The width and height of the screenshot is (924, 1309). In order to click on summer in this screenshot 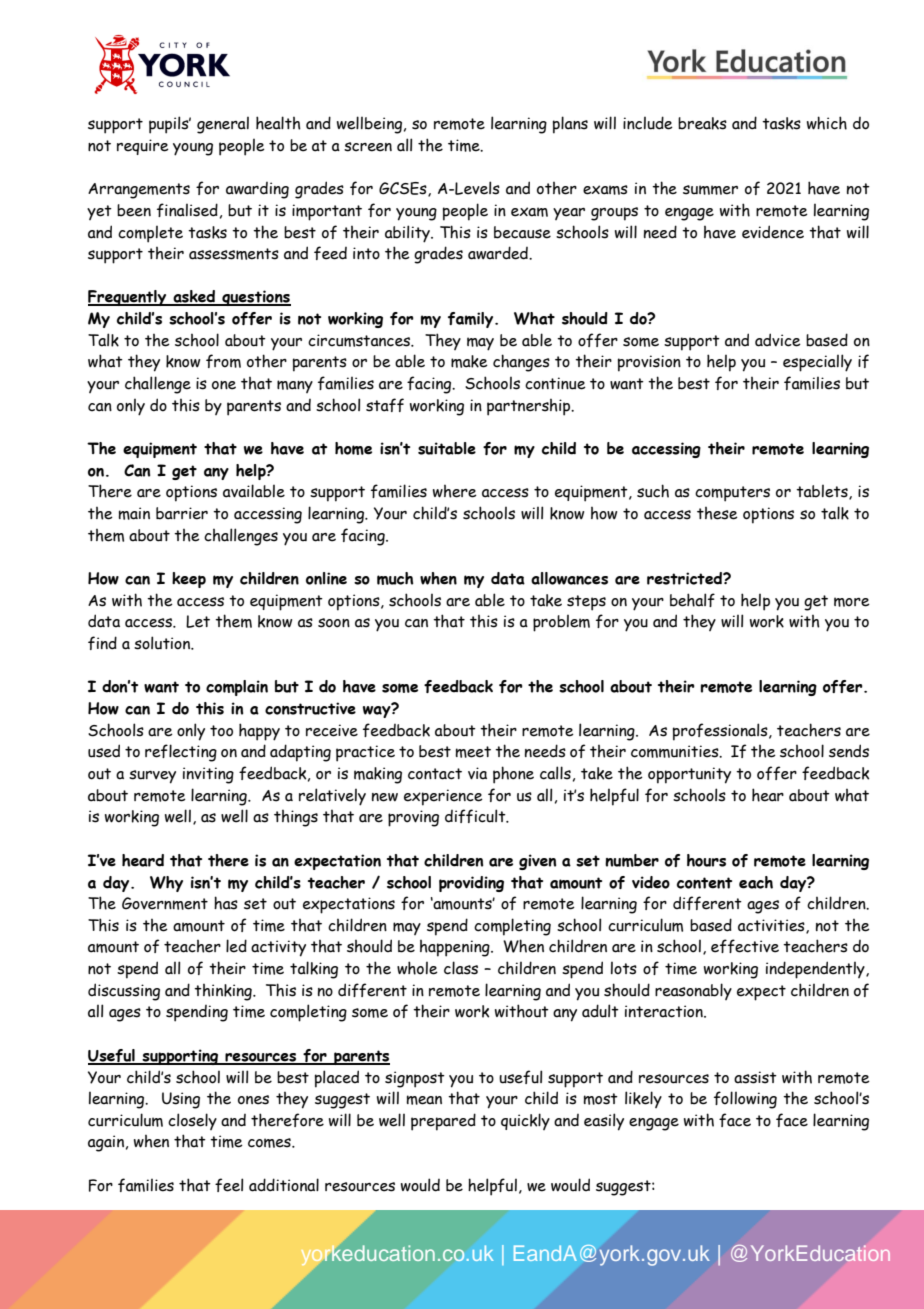, I will do `click(710, 190)`.
